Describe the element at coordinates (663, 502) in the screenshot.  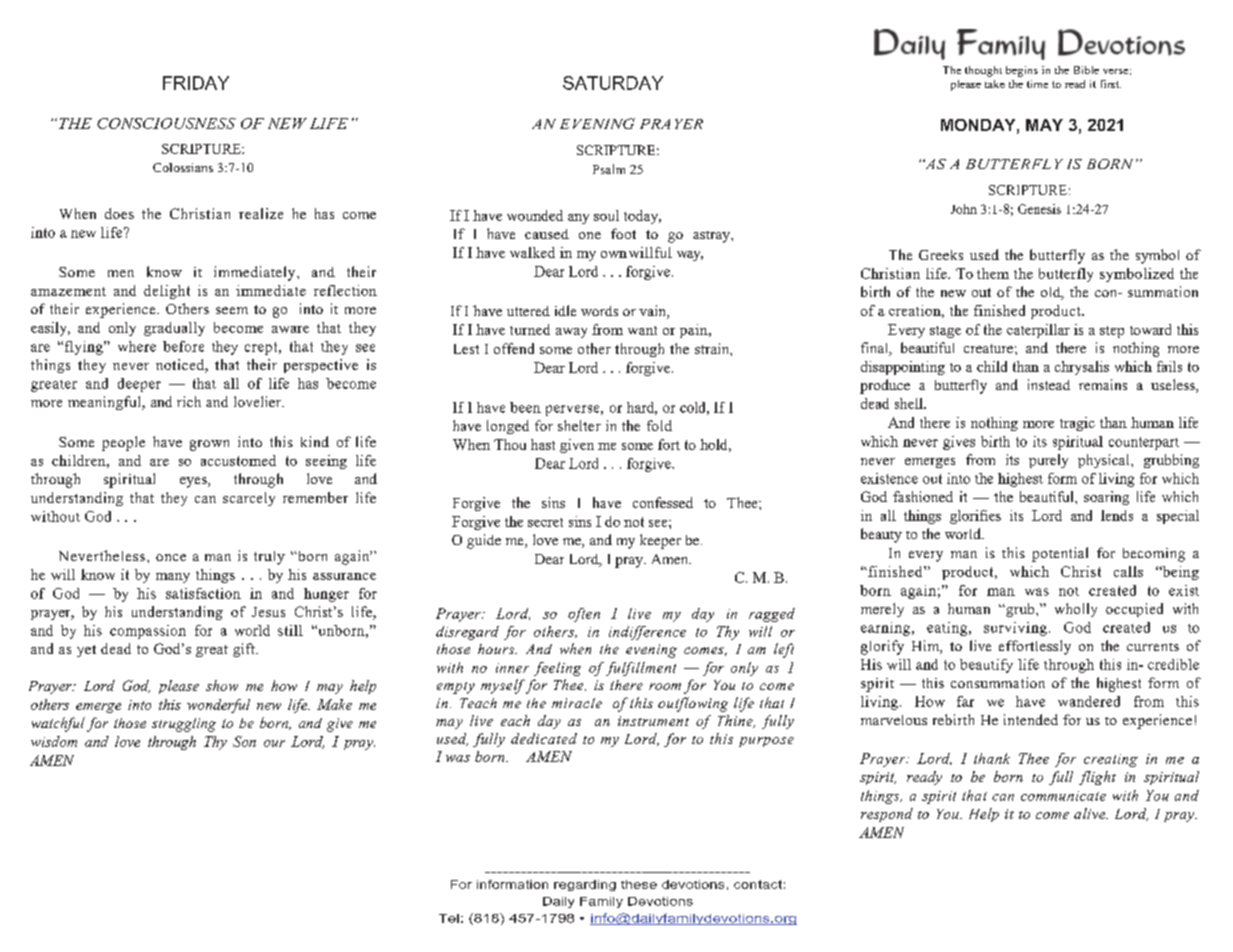
I see `confessed` at that location.
